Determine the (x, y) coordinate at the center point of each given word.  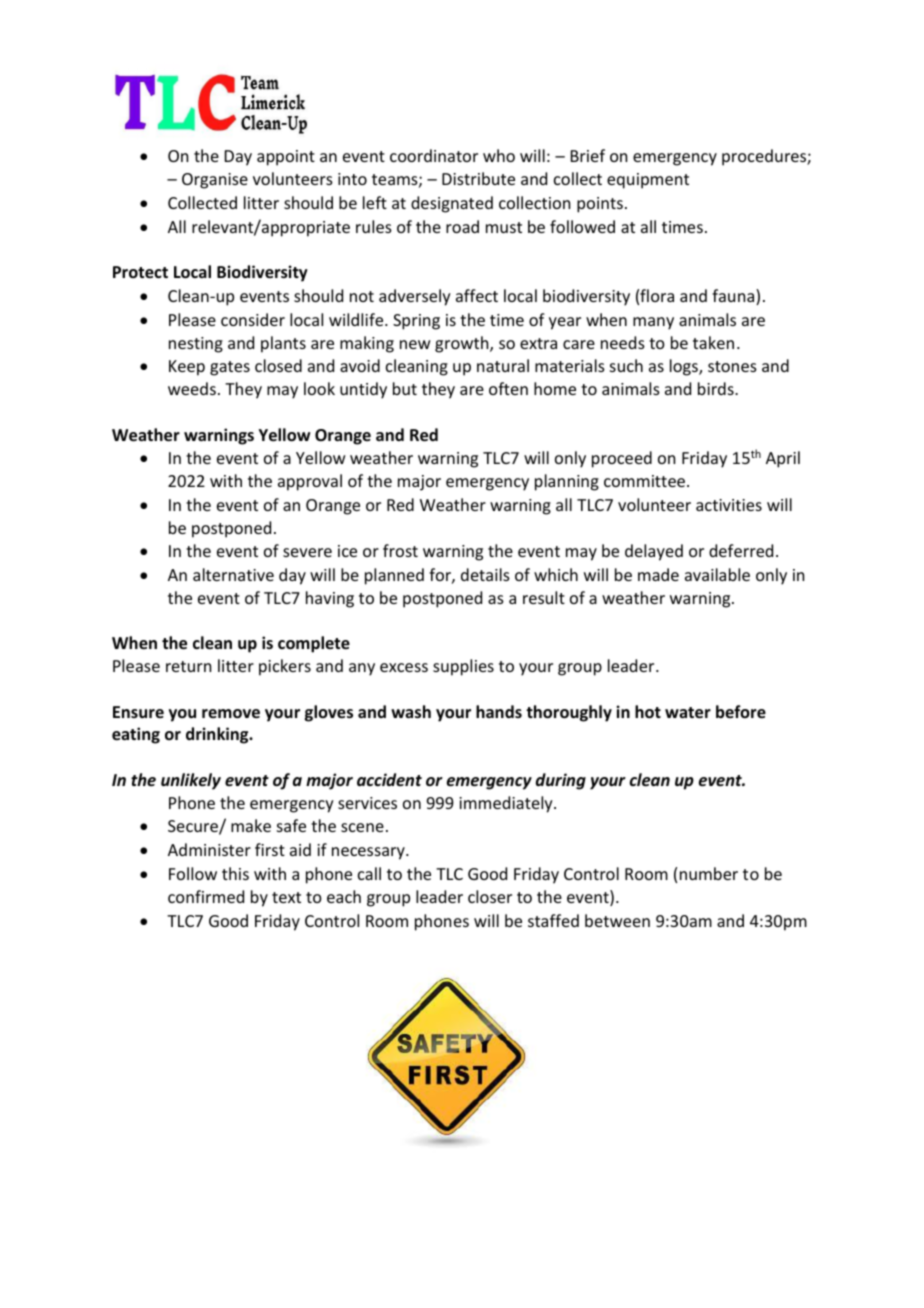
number (709, 873)
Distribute (478, 178)
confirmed (206, 896)
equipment (648, 181)
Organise (215, 181)
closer (490, 896)
